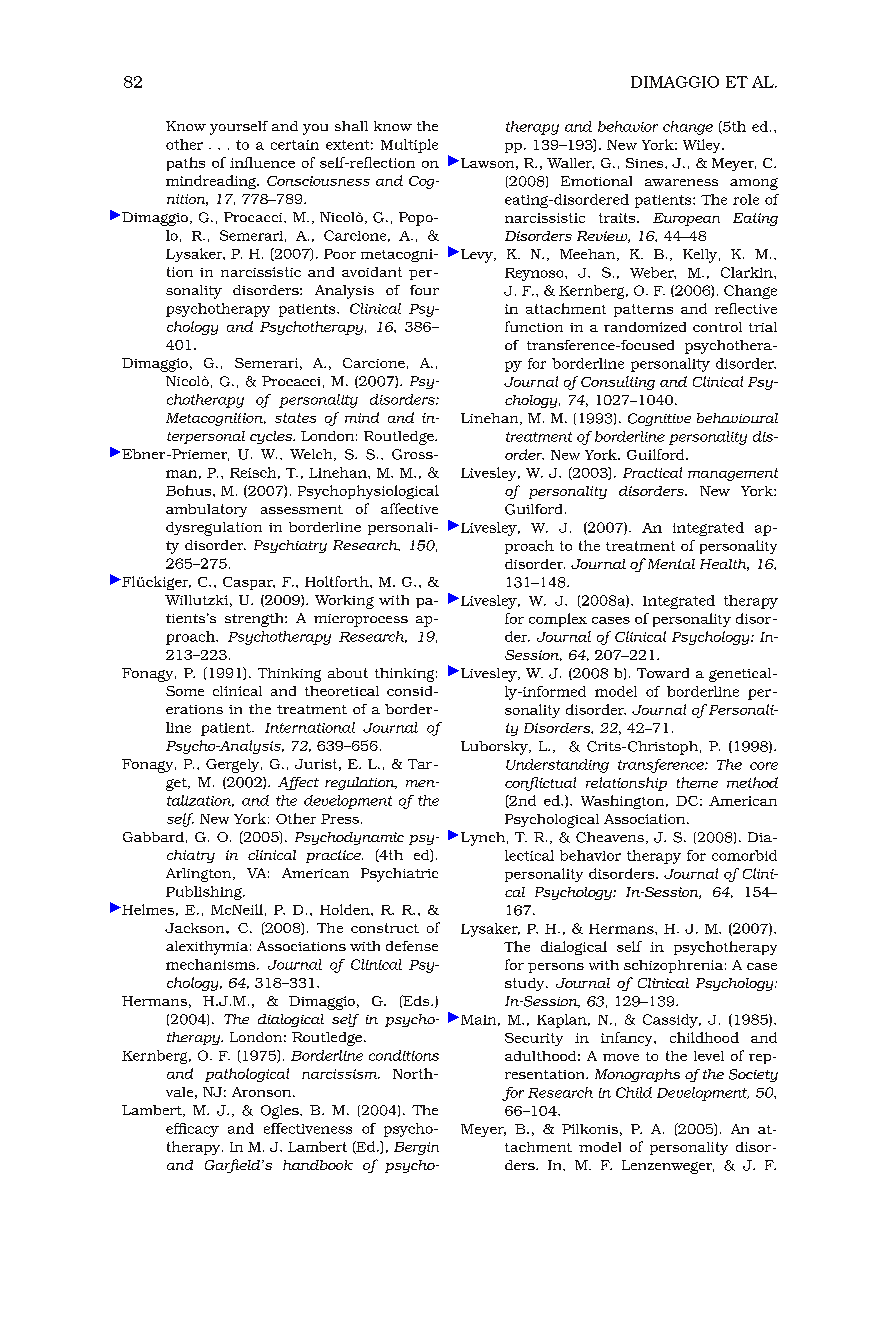 The image size is (896, 1323). What do you see at coordinates (399, 875) in the document?
I see `Psychiatric` at bounding box center [399, 875].
